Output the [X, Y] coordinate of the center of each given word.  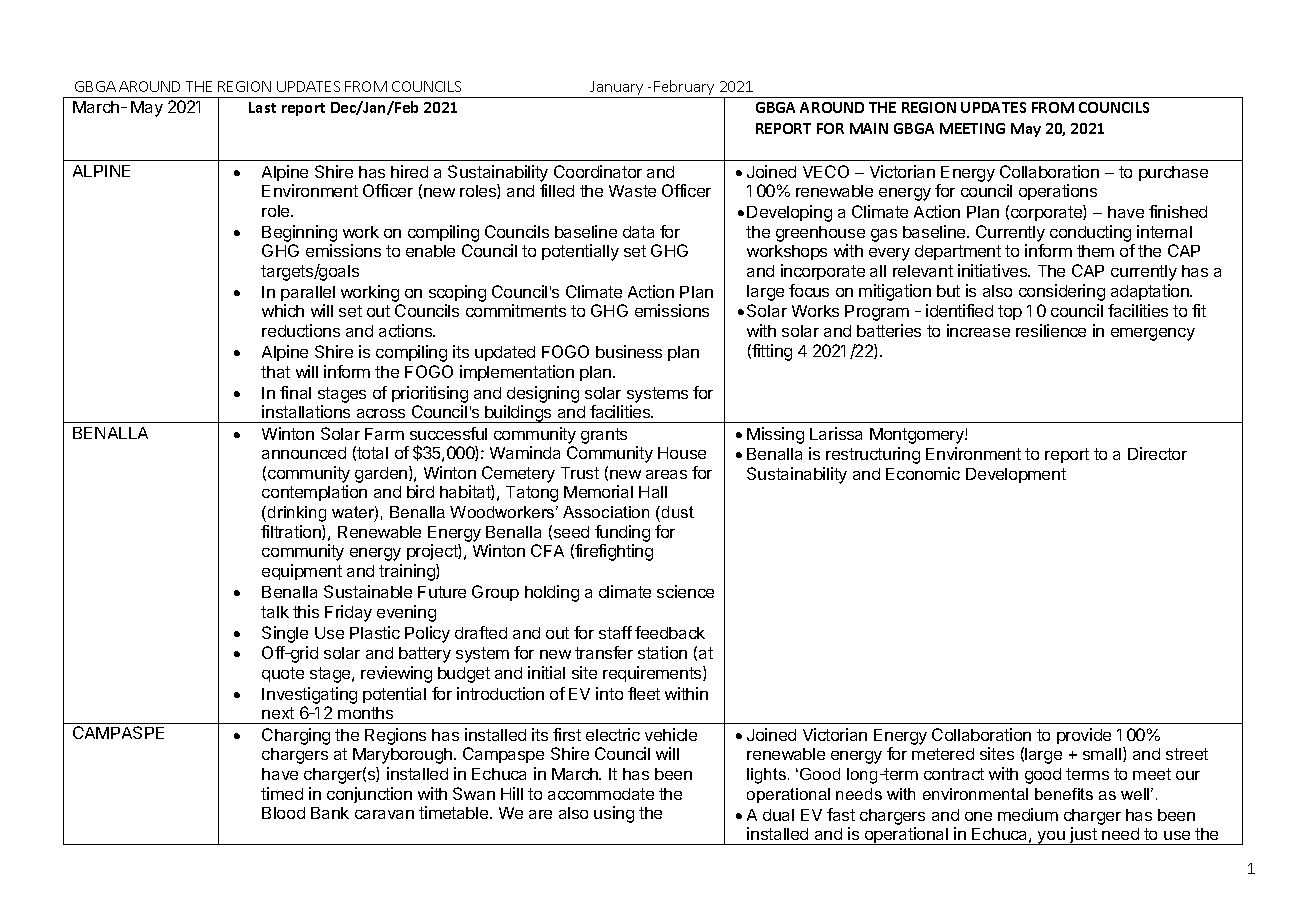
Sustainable [368, 591]
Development [1016, 475]
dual [778, 815]
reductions [301, 330]
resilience [1051, 330]
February [684, 89]
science [685, 591]
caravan [384, 814]
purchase [1173, 173]
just [1083, 836]
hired [409, 171]
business [629, 351]
